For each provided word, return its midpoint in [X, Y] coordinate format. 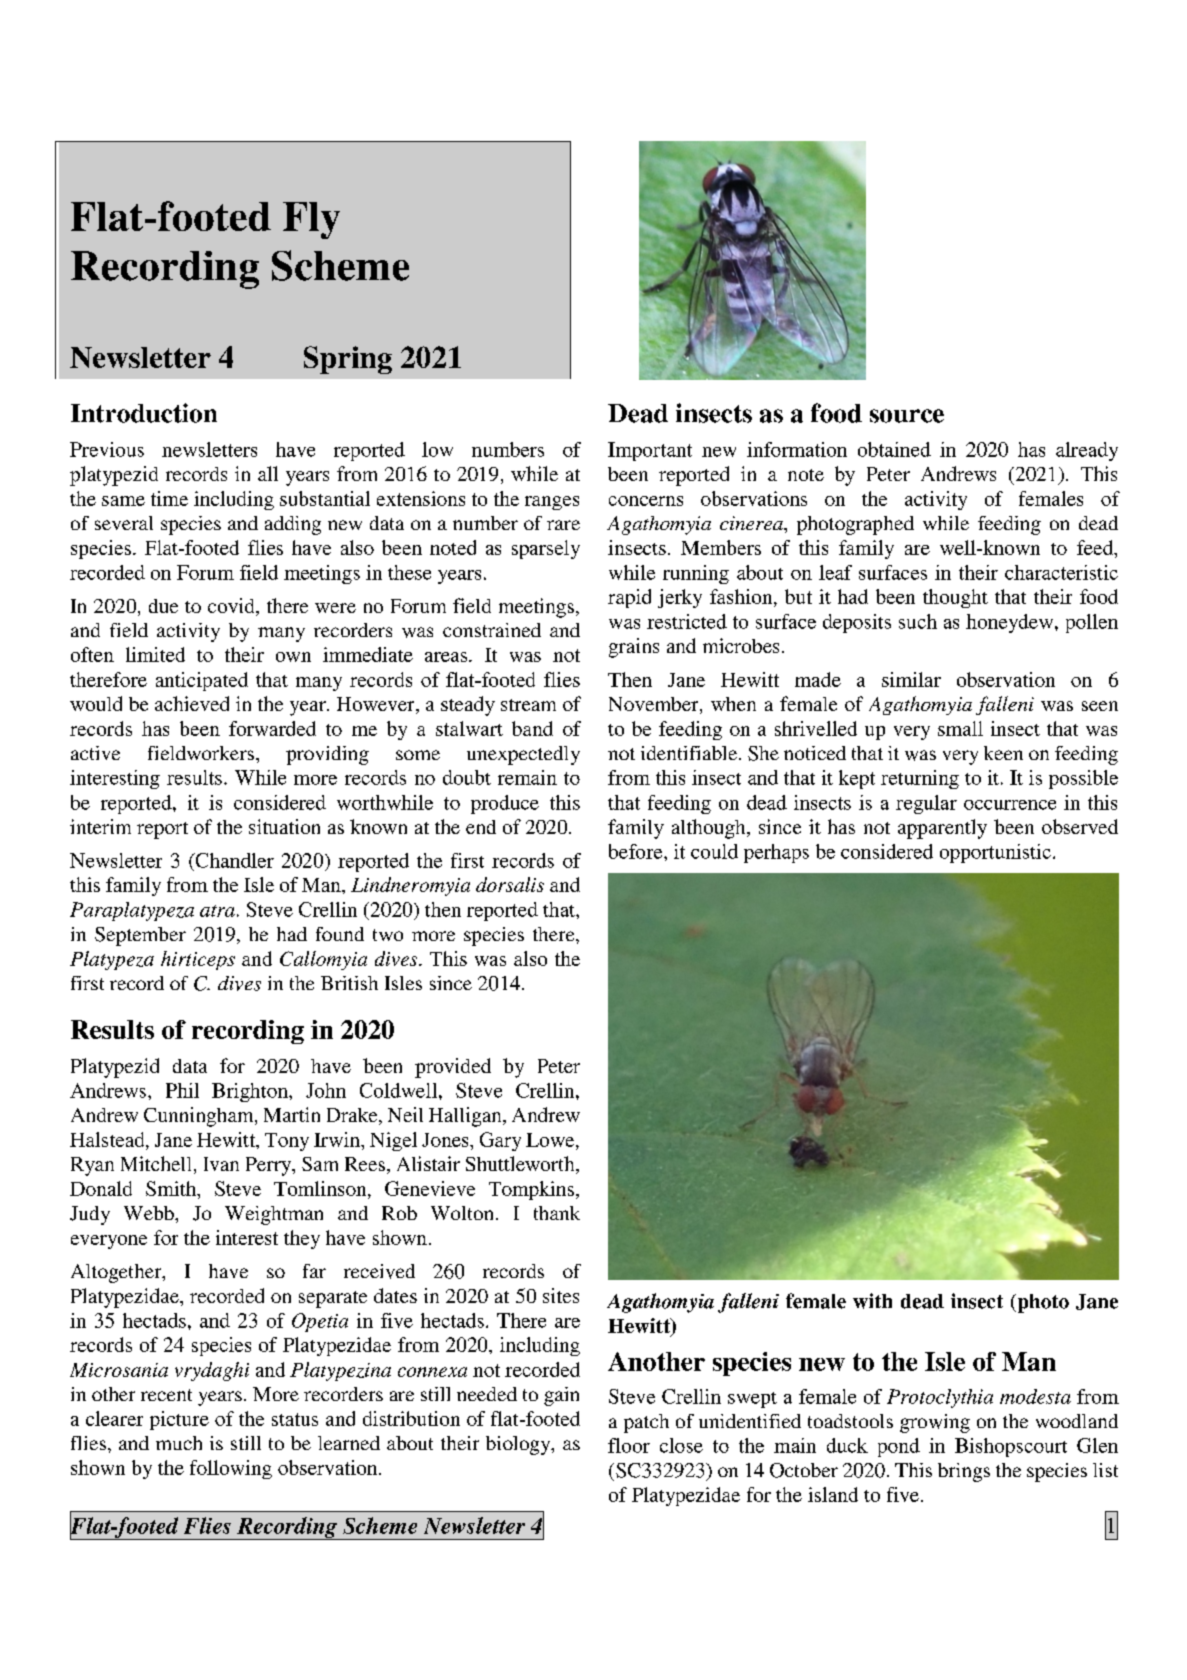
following [231, 1469]
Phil [182, 1090]
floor [629, 1445]
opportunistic [995, 853]
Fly [311, 220]
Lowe [551, 1140]
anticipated [202, 681]
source [907, 416]
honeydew [1011, 623]
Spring [348, 360]
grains [634, 648]
